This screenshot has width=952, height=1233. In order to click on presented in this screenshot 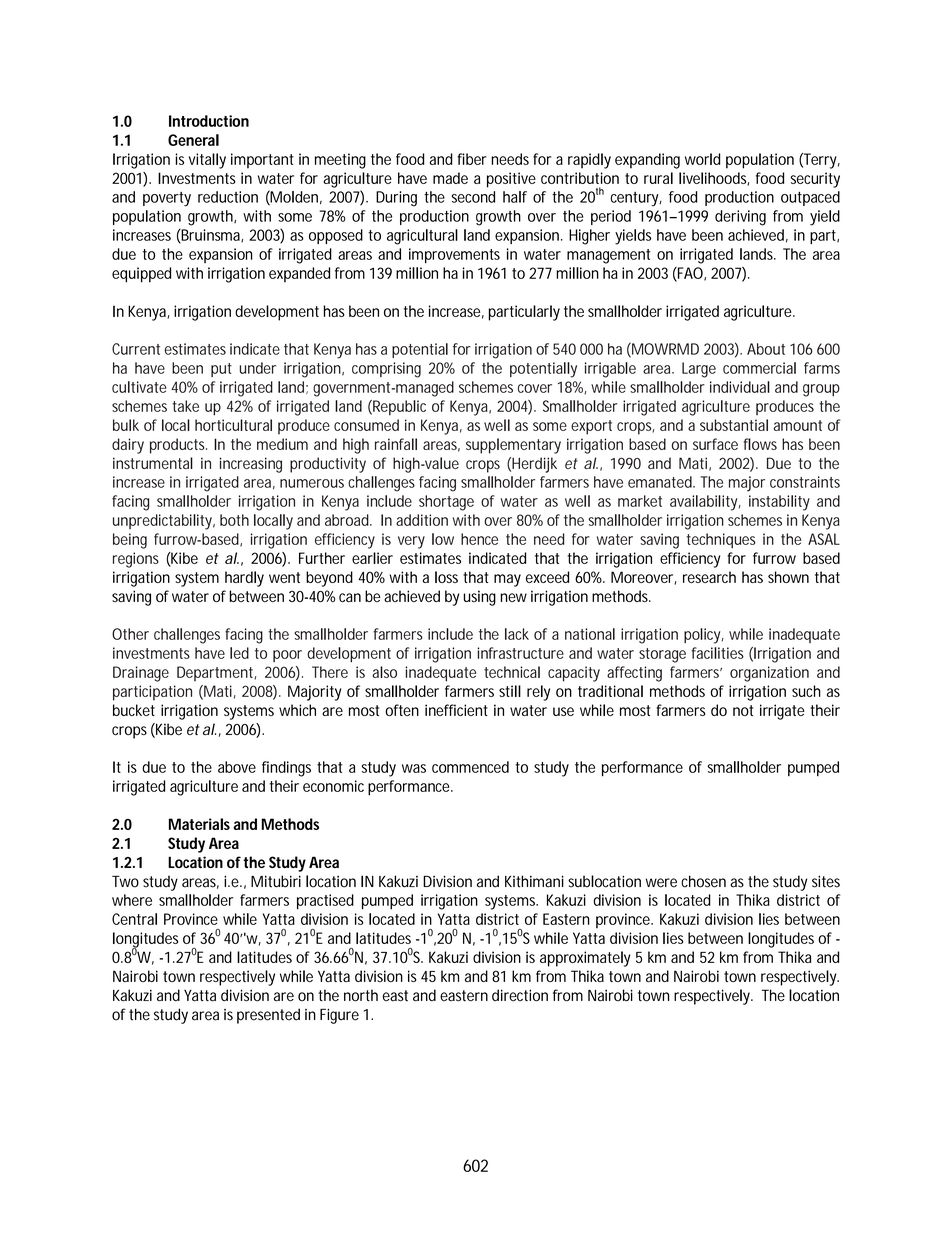, I will do `click(268, 1016)`.
